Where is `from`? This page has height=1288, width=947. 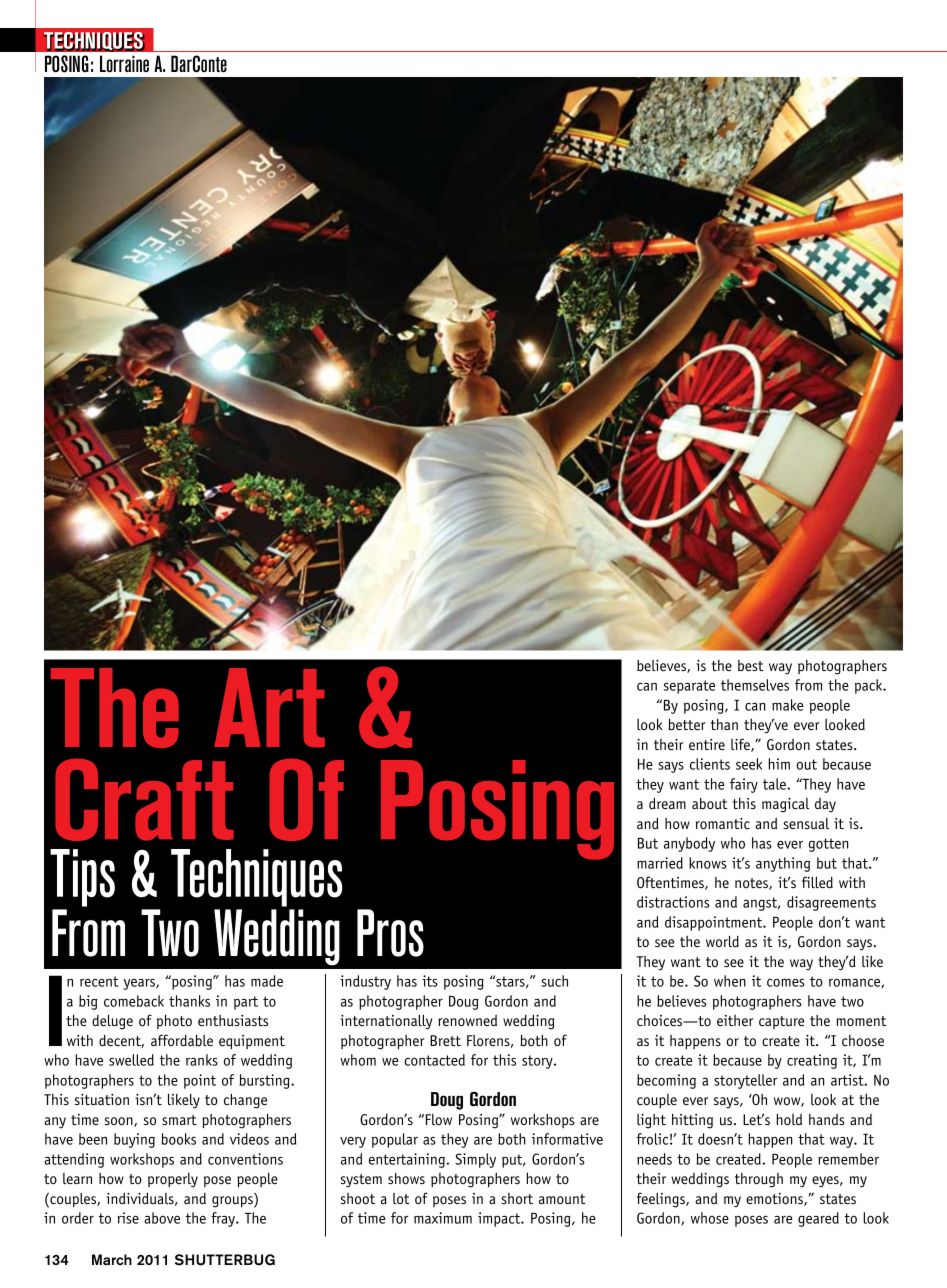
from is located at coordinates (808, 685).
